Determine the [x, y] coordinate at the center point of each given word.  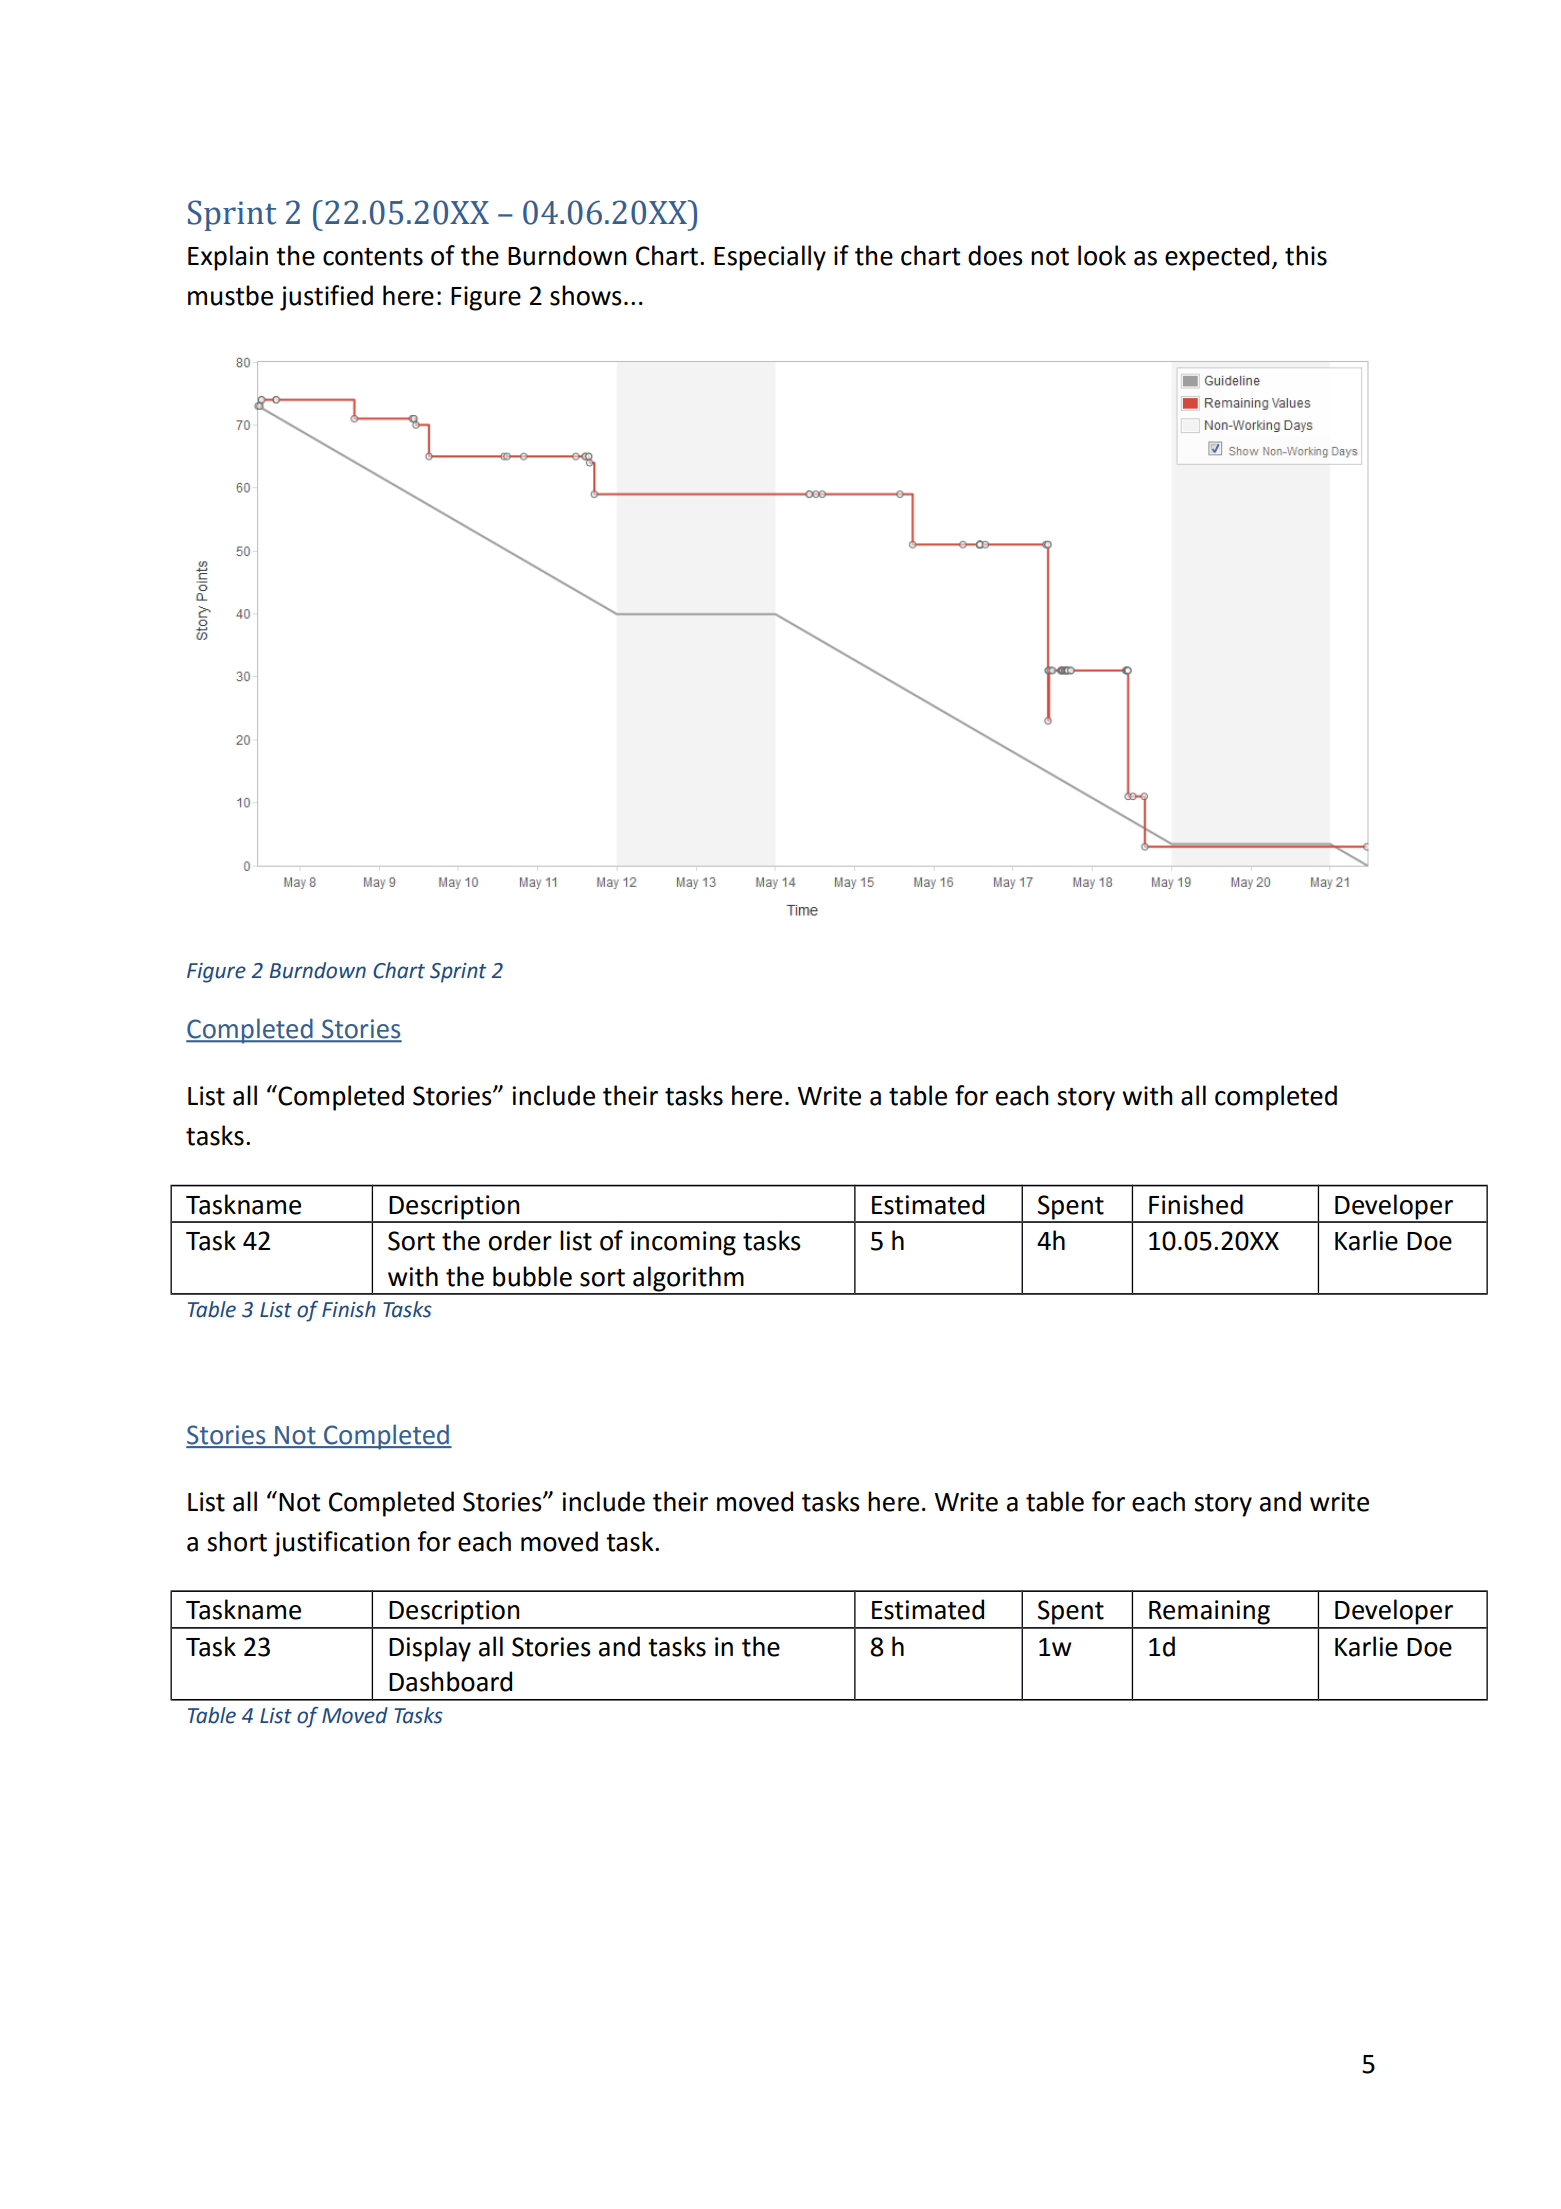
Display [430, 1649]
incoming [683, 1243]
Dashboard [450, 1681]
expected [1217, 258]
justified [326, 298]
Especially [770, 258]
